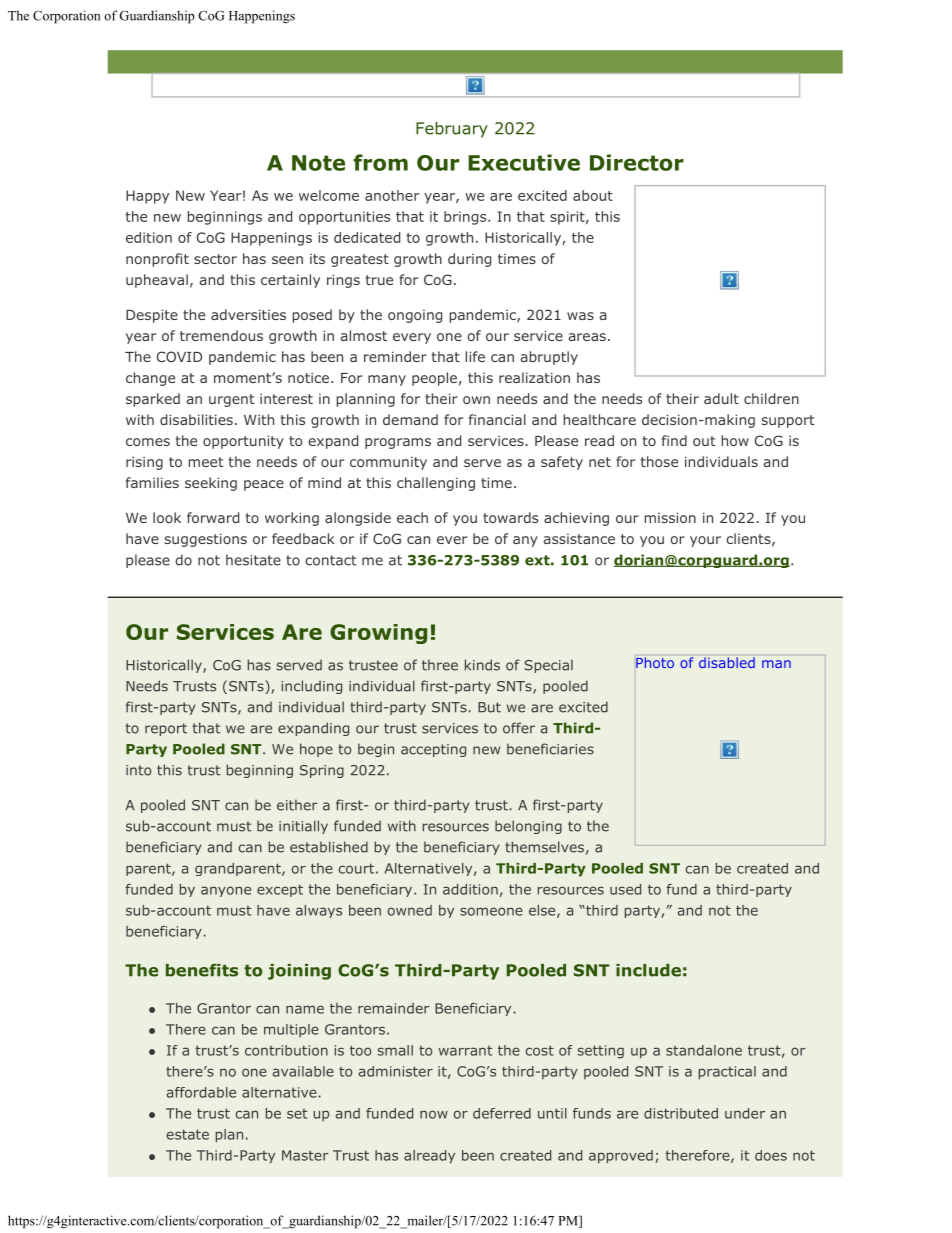 This screenshot has width=952, height=1233. Describe the element at coordinates (433, 750) in the screenshot. I see `accepting` at that location.
